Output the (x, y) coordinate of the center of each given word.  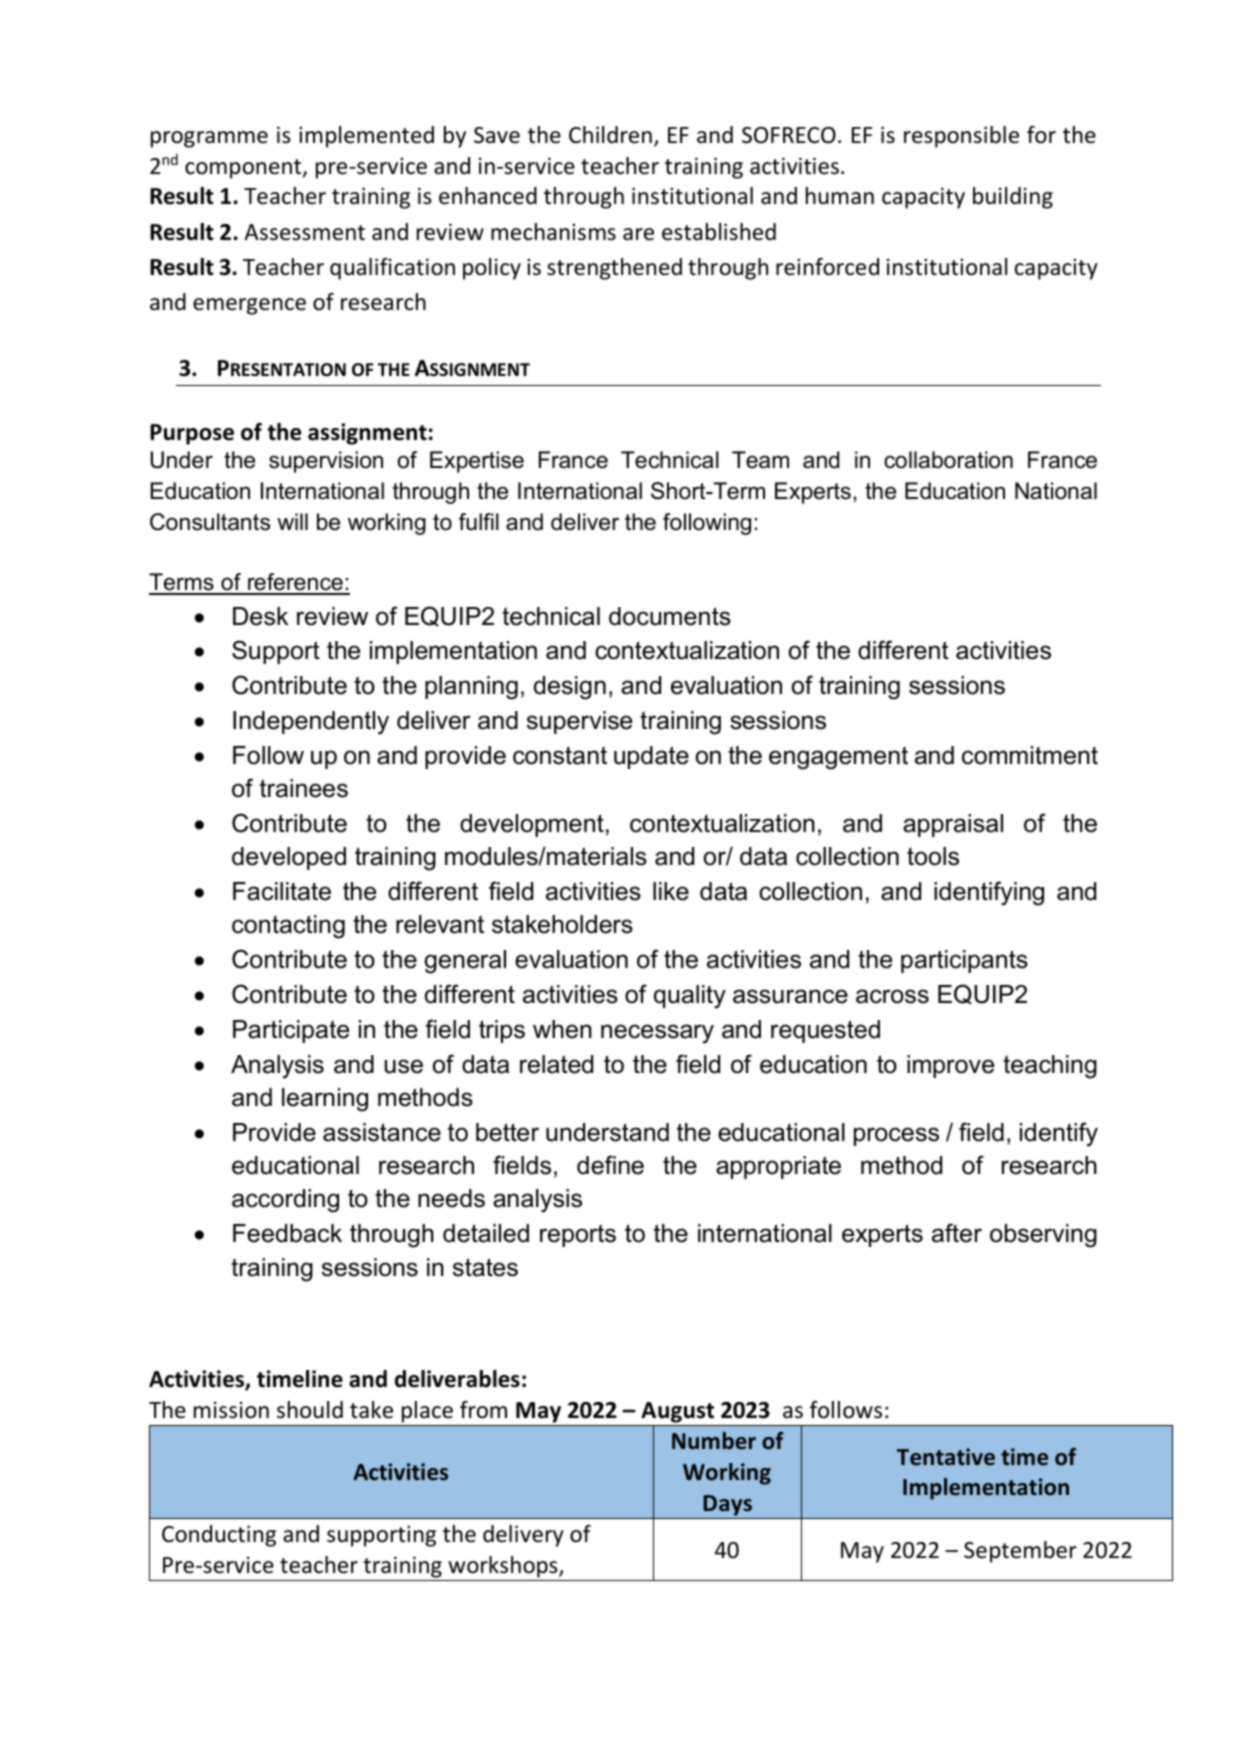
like (671, 891)
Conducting (219, 1536)
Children (610, 135)
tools (933, 856)
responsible (961, 137)
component (244, 169)
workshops (504, 1567)
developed (289, 858)
